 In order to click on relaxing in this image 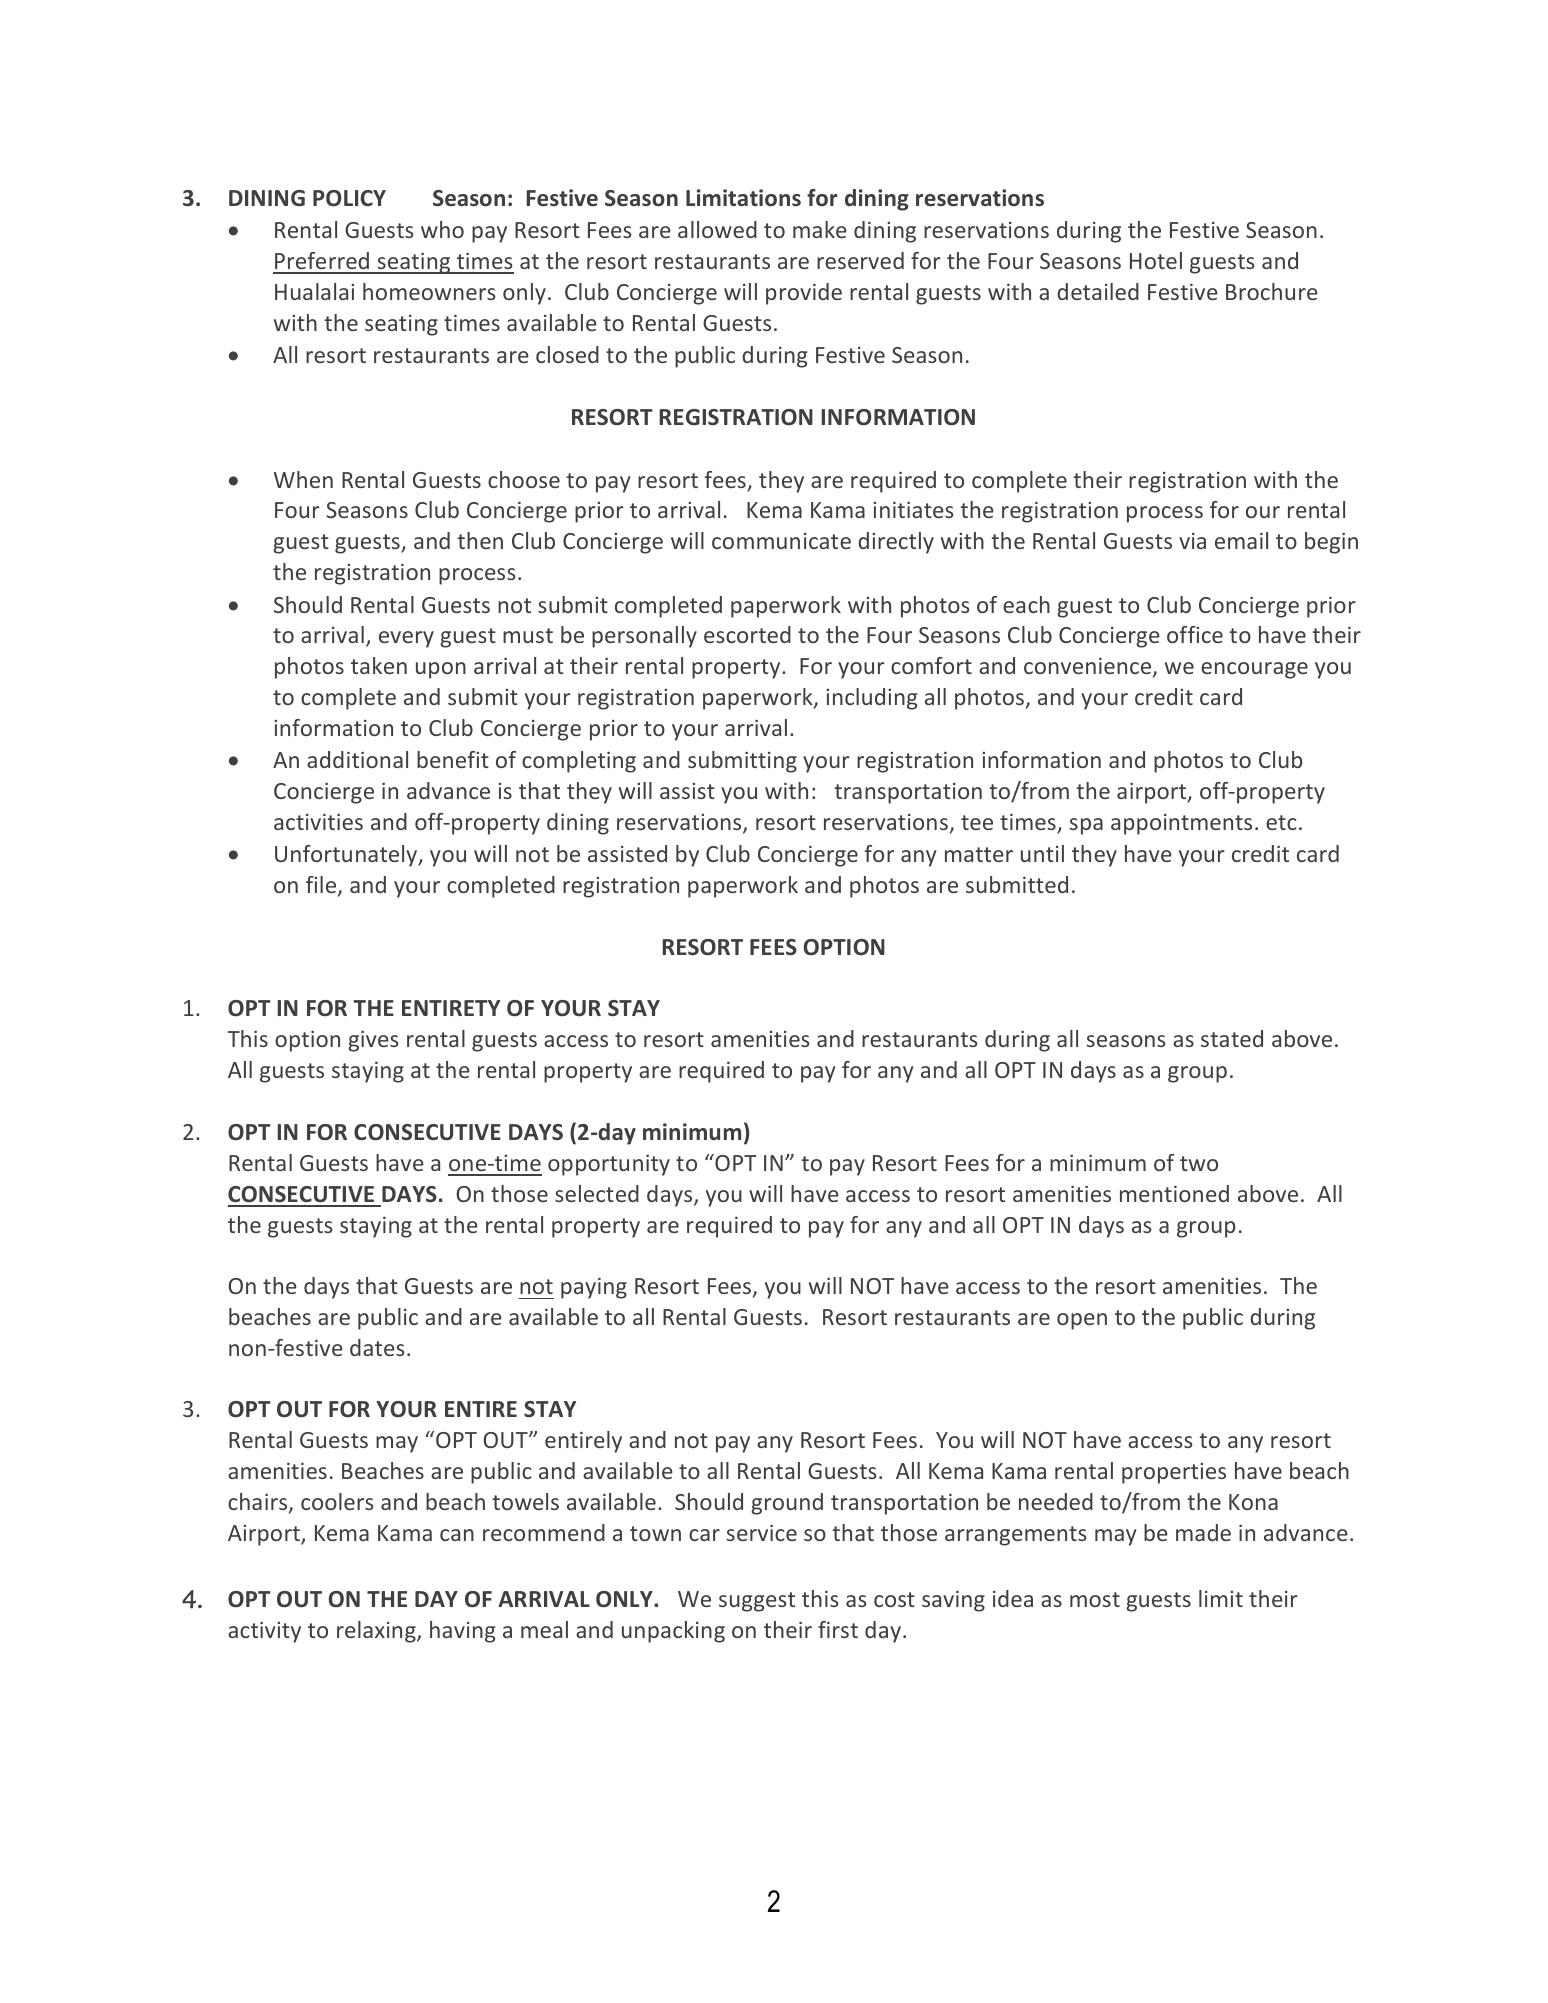, I will do `click(377, 1632)`.
